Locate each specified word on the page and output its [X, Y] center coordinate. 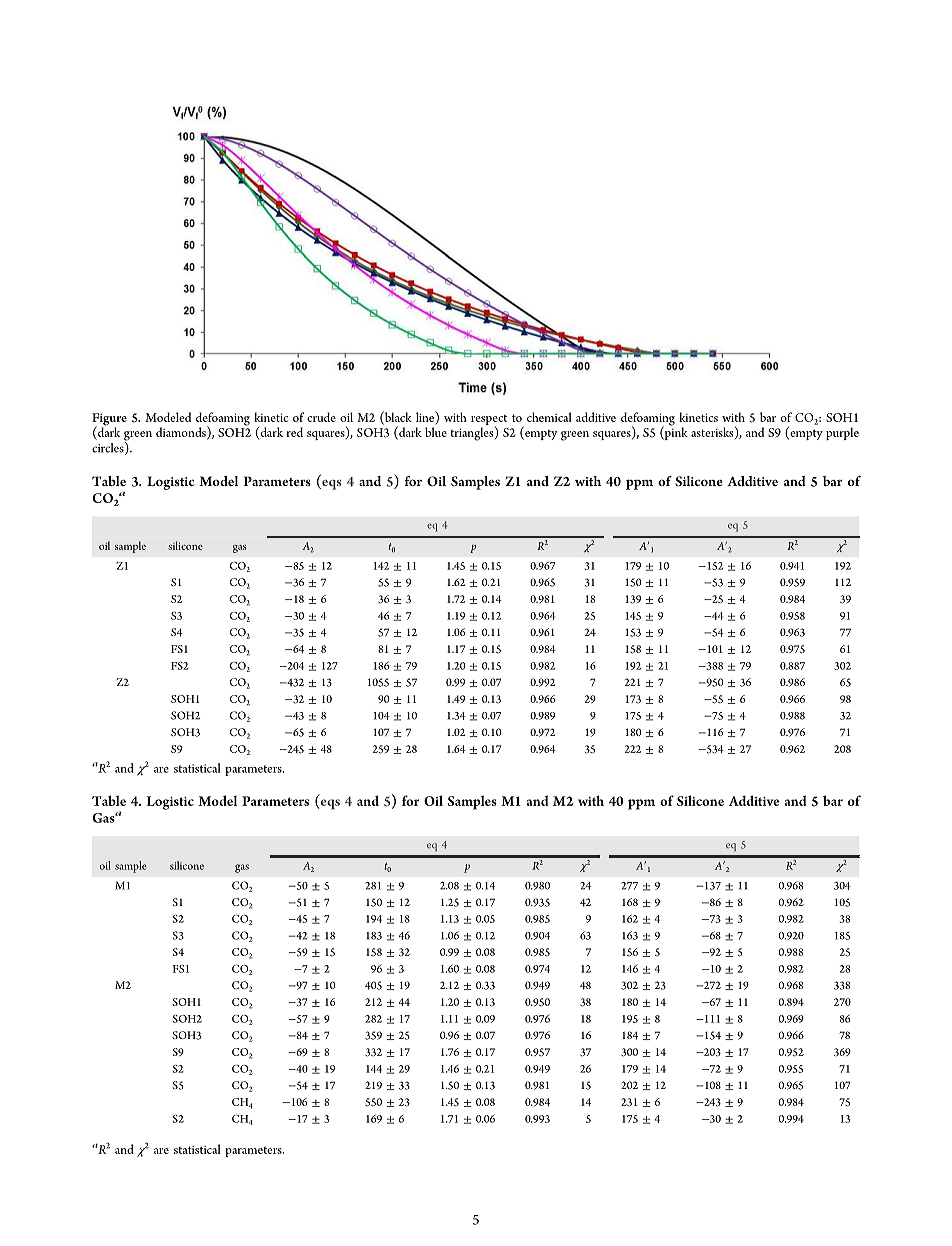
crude [321, 417]
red [294, 432]
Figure [109, 420]
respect [489, 421]
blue [436, 432]
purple [842, 433]
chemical [549, 417]
